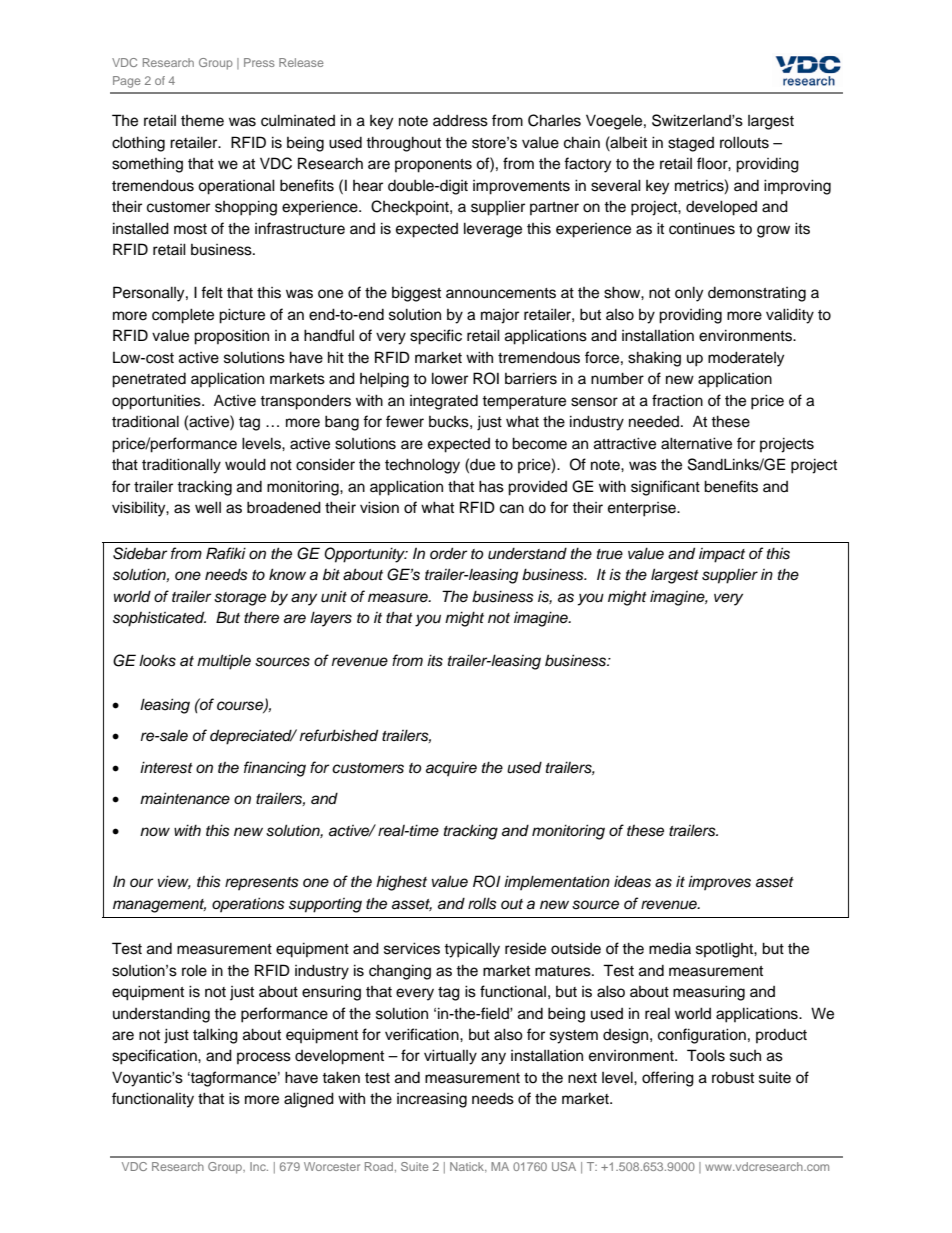 The width and height of the document is (952, 1233). Describe the element at coordinates (331, 619) in the document. I see `layers` at that location.
